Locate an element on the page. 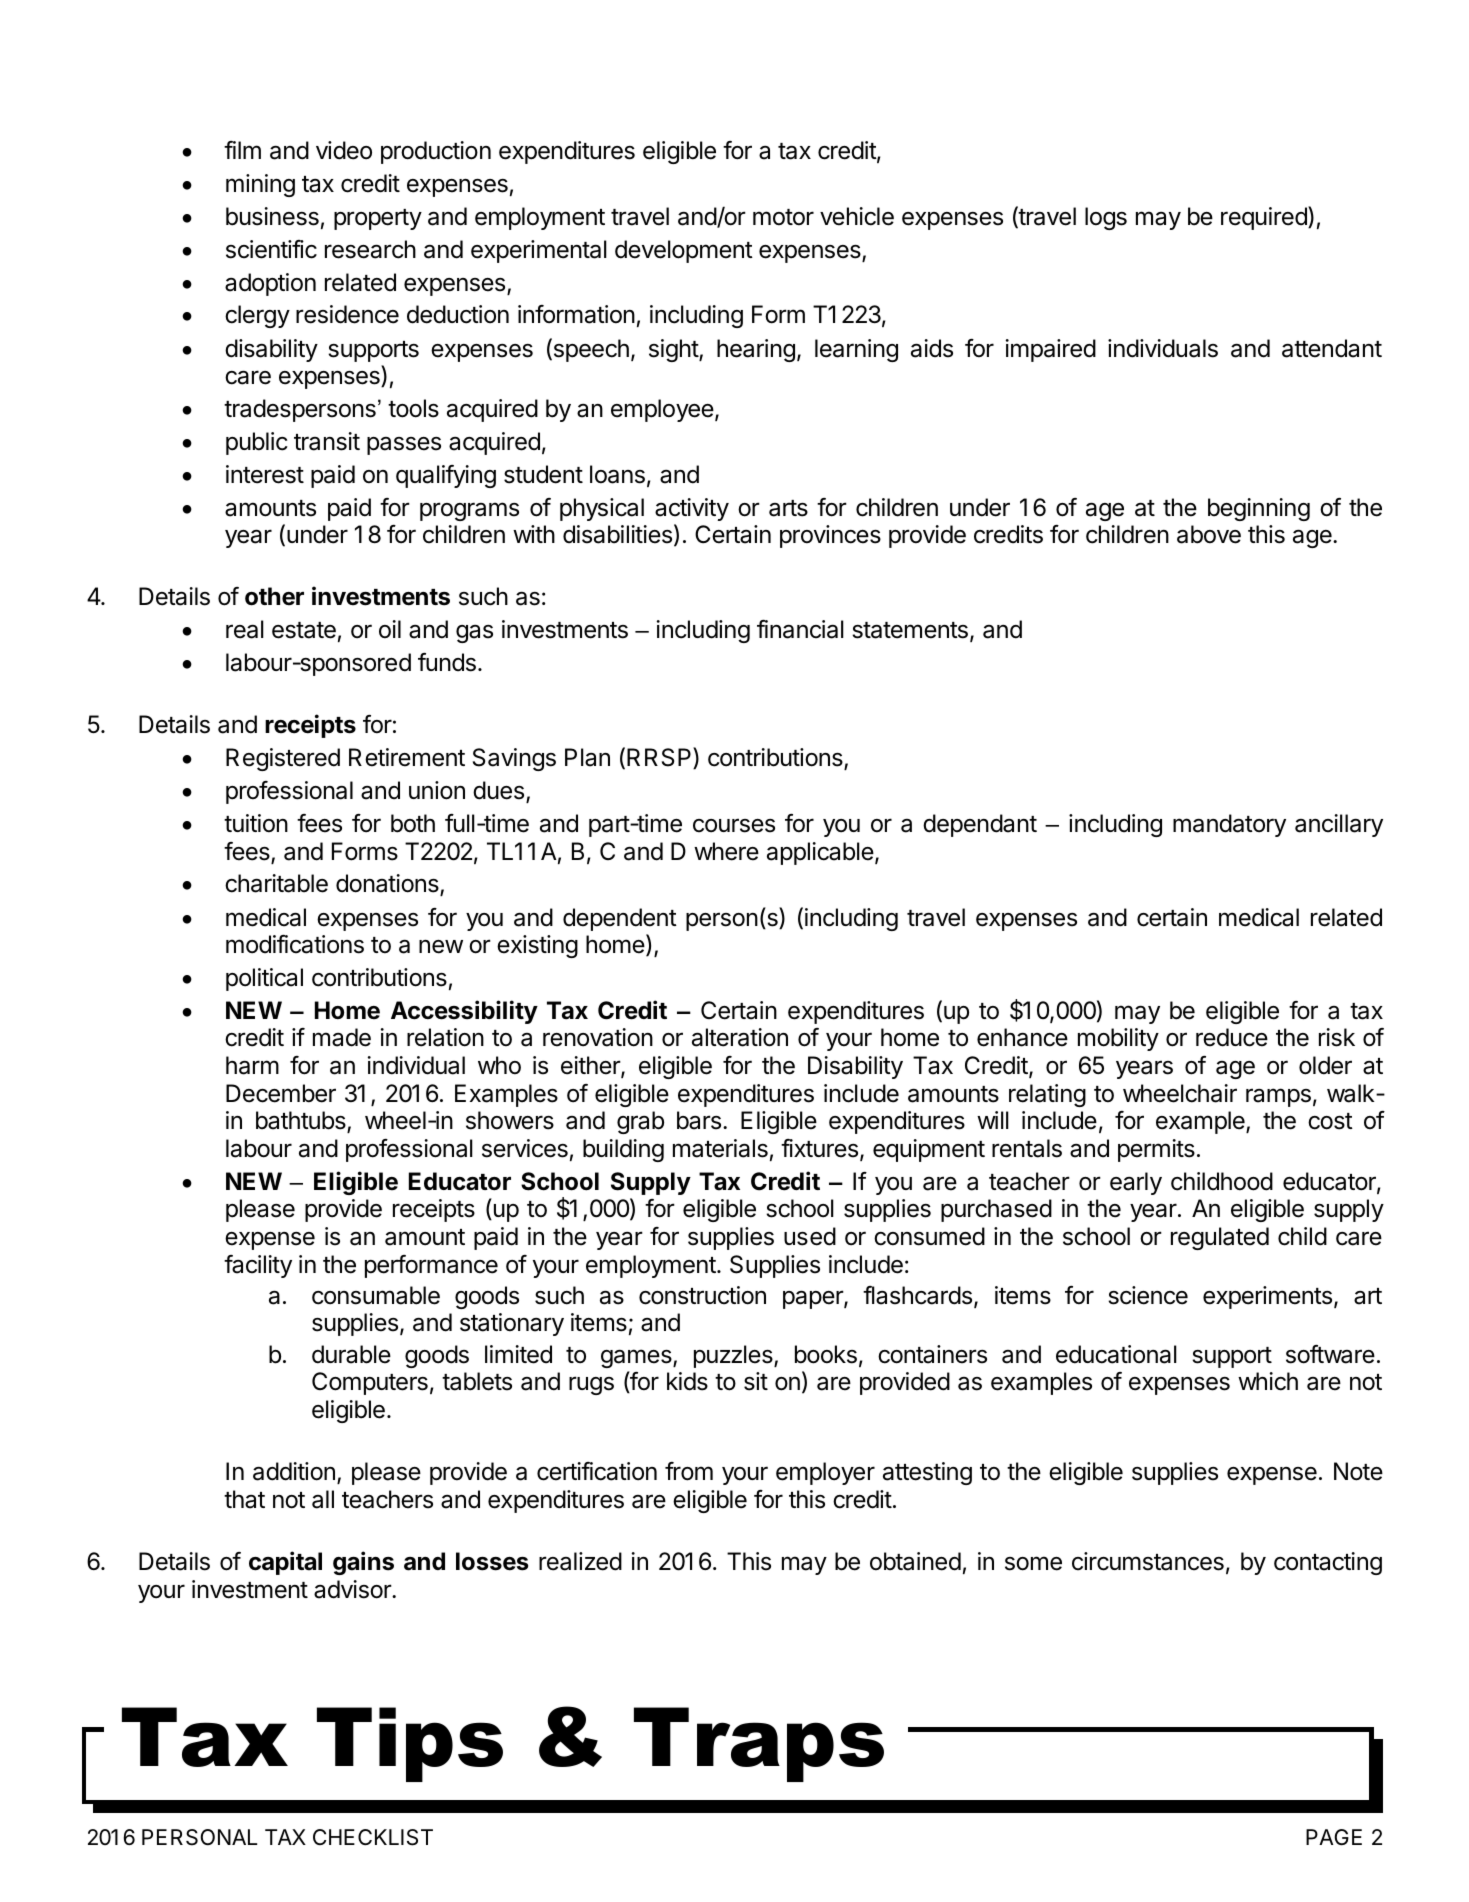  Traps is located at coordinates (759, 1744).
